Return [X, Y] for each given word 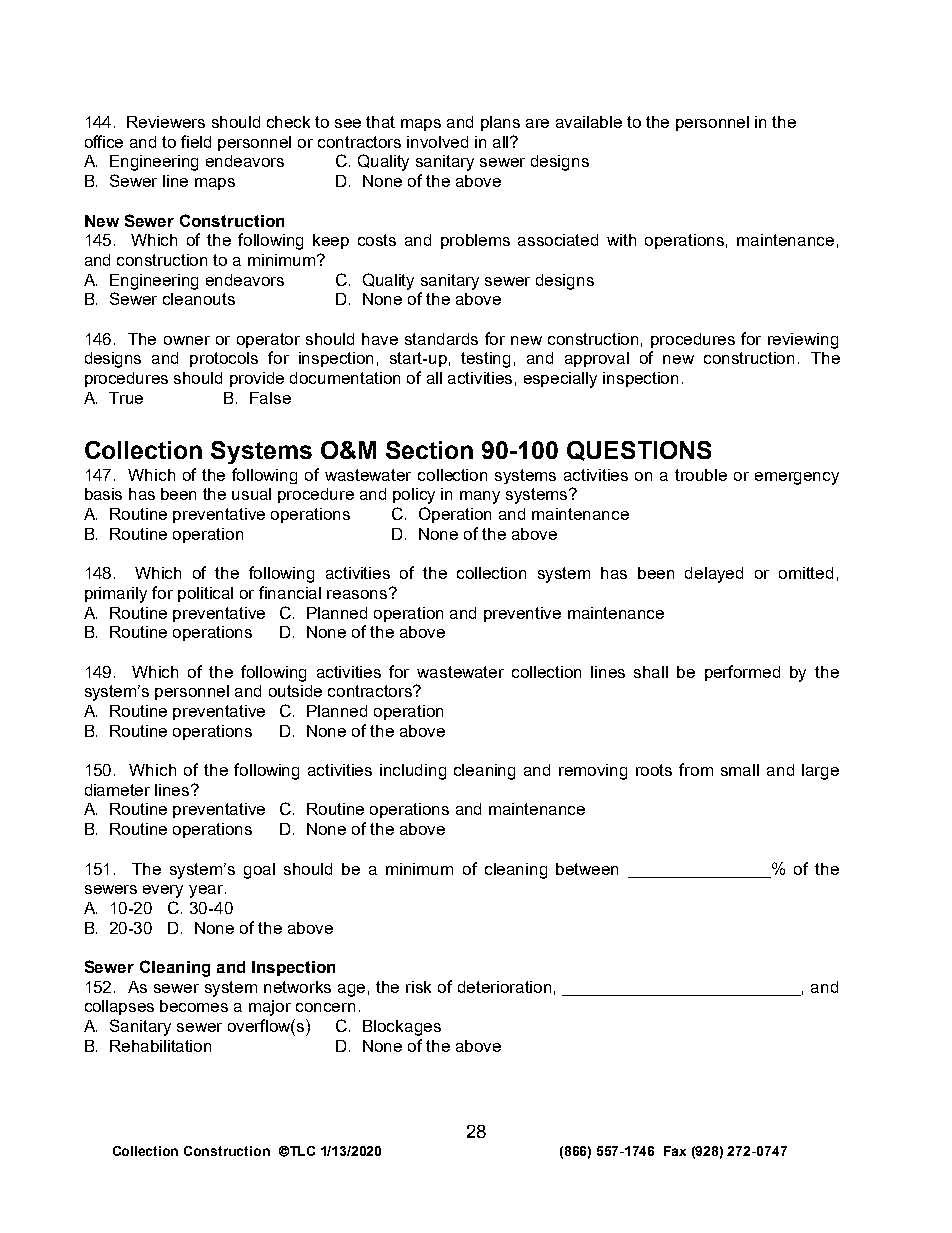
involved [437, 142]
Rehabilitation [160, 1046]
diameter [117, 790]
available [589, 122]
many [480, 497]
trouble [701, 475]
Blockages [402, 1028]
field [196, 141]
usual [251, 494]
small [740, 770]
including [413, 772]
